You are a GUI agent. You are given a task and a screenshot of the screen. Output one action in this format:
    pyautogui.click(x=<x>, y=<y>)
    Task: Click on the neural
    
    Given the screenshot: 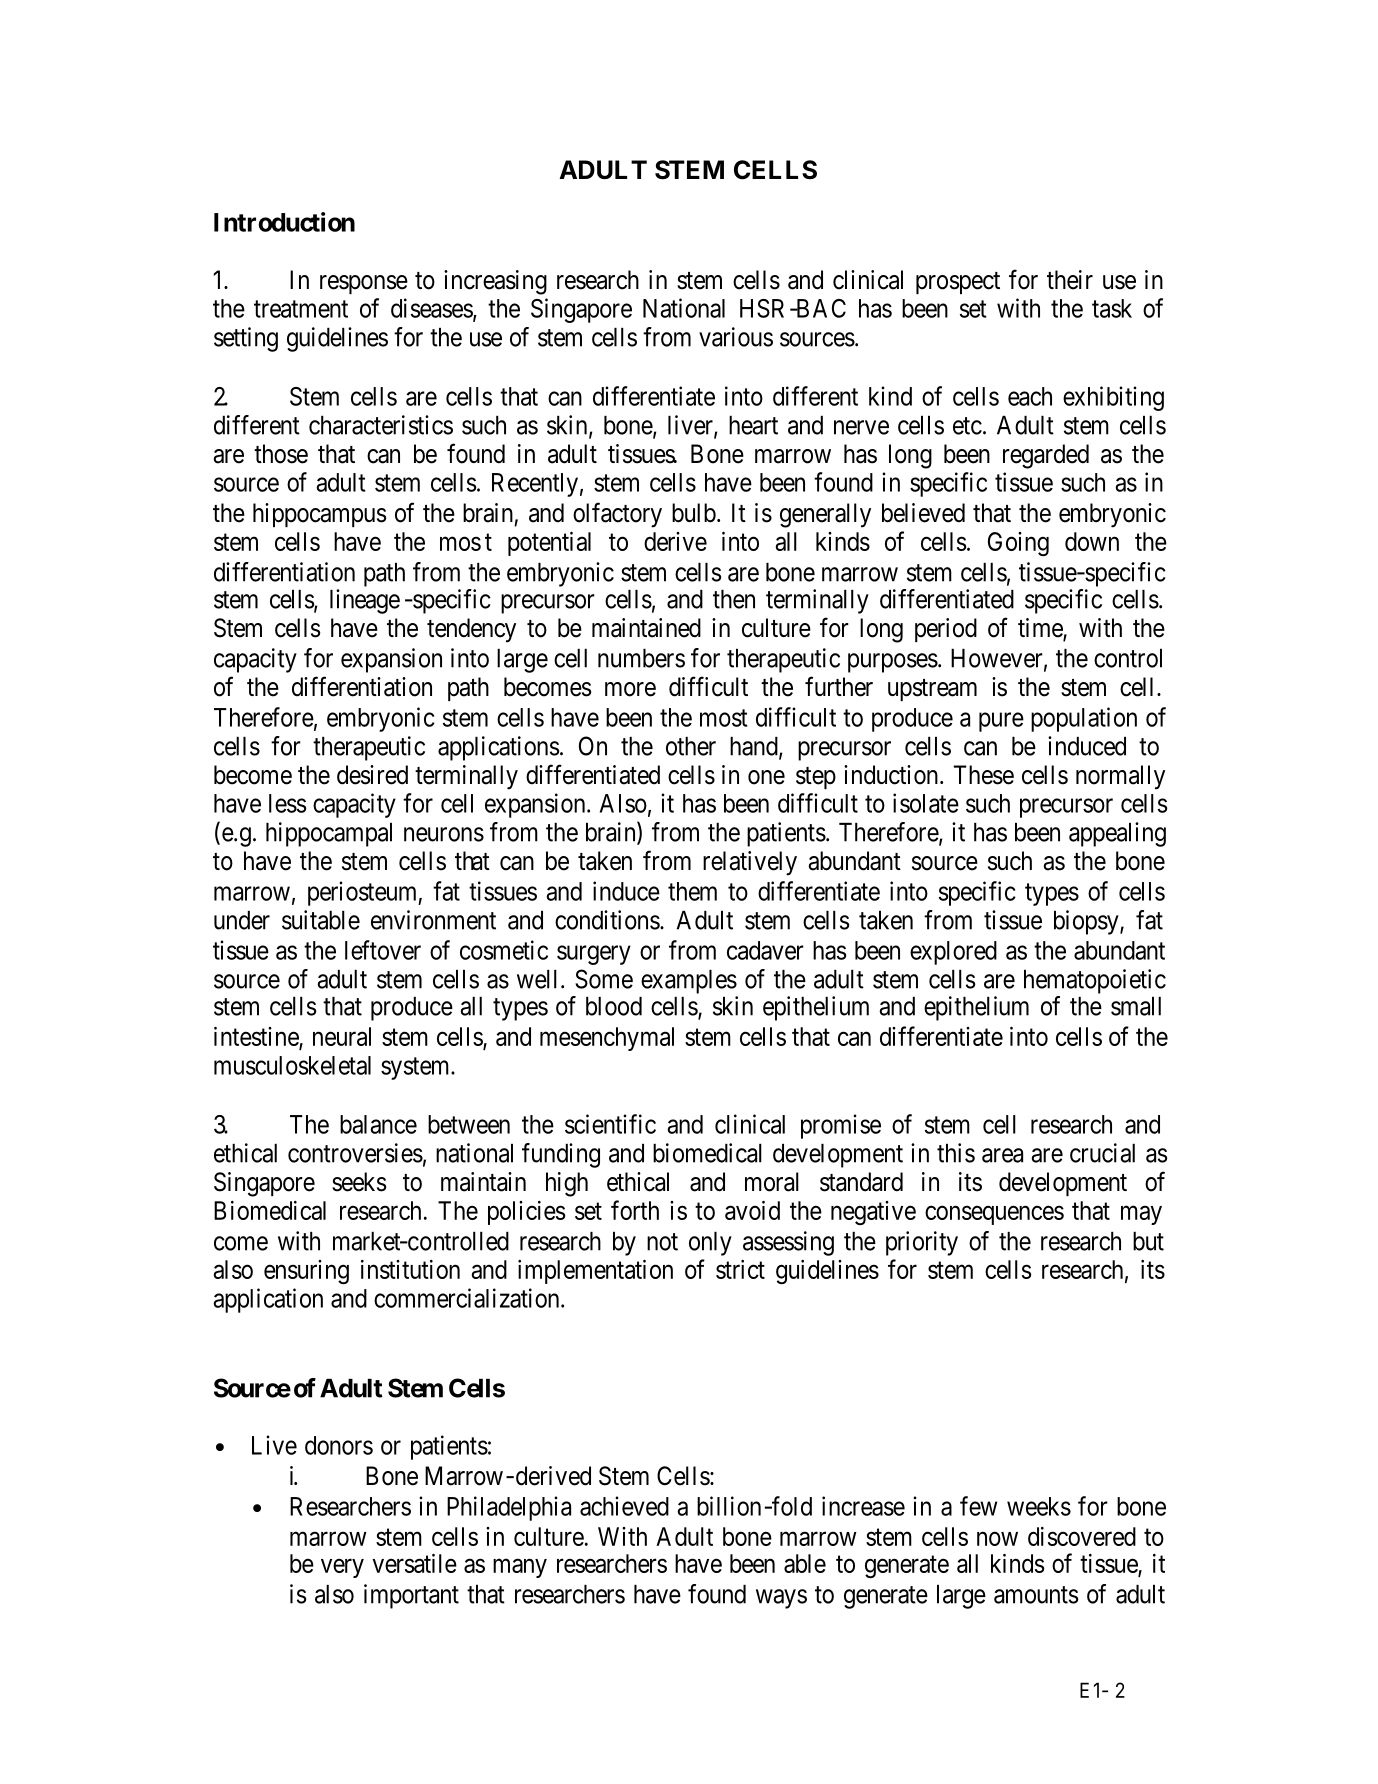 What is the action you would take?
    pyautogui.click(x=342, y=1036)
